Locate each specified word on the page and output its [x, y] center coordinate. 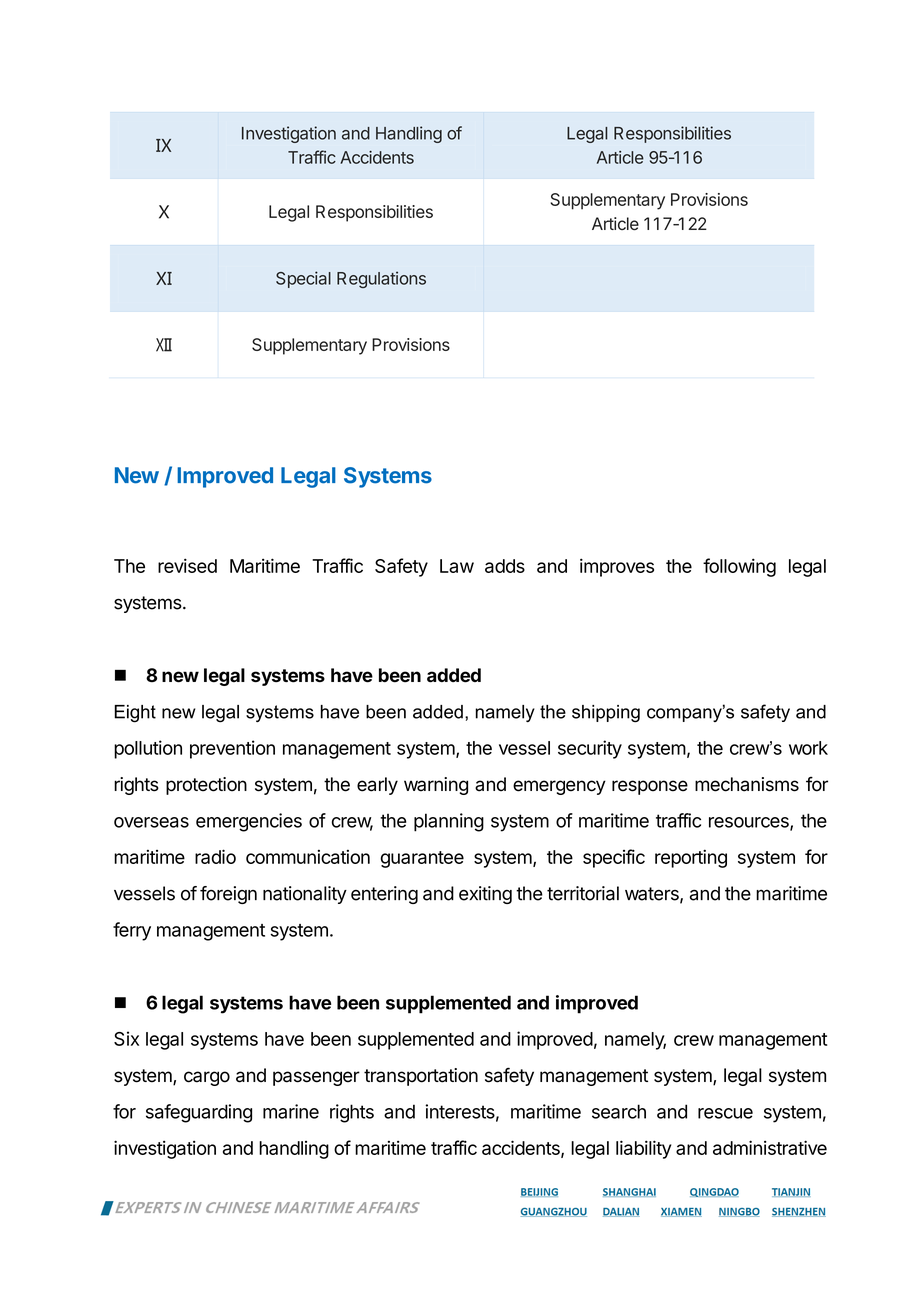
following [739, 567]
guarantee [422, 859]
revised [187, 565]
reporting [691, 858]
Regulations [381, 279]
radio [215, 856]
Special [303, 279]
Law [457, 566]
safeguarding [199, 1113]
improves [617, 567]
